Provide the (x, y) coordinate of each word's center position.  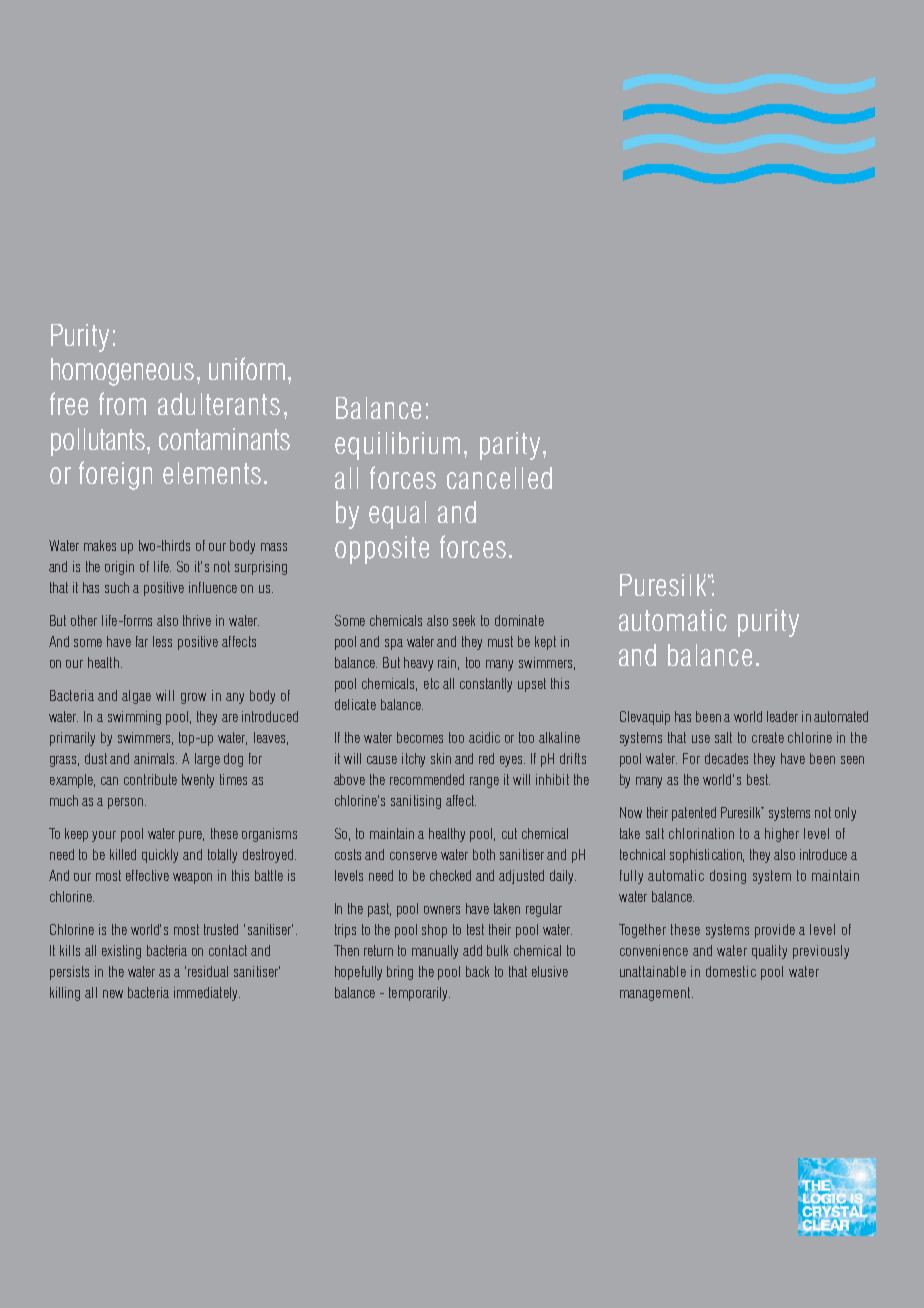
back (477, 971)
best (758, 779)
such (117, 587)
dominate (519, 620)
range (484, 782)
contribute (150, 779)
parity (510, 446)
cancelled (499, 478)
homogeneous (122, 372)
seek (464, 620)
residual (208, 971)
